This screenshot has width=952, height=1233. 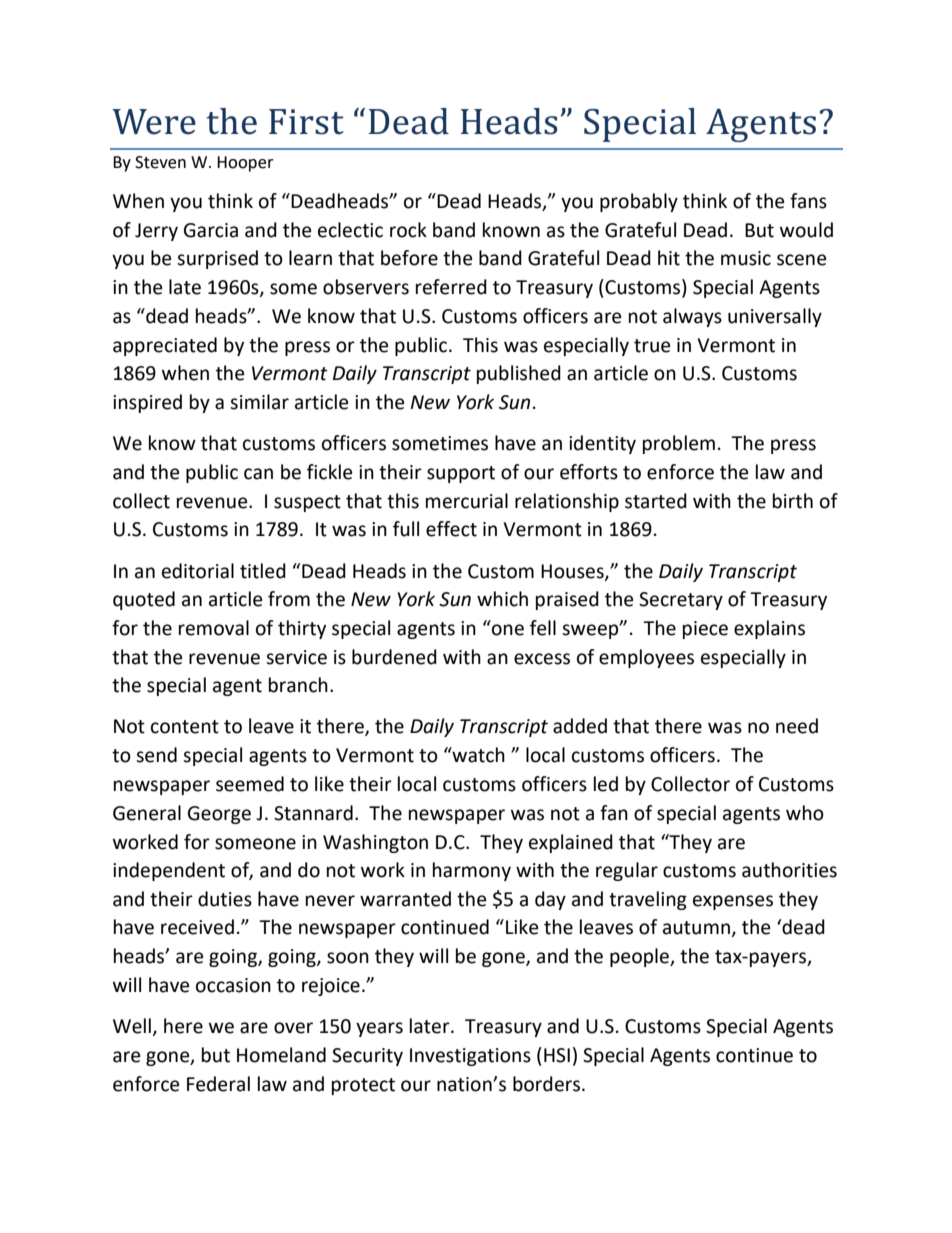 I want to click on piece, so click(x=705, y=630).
